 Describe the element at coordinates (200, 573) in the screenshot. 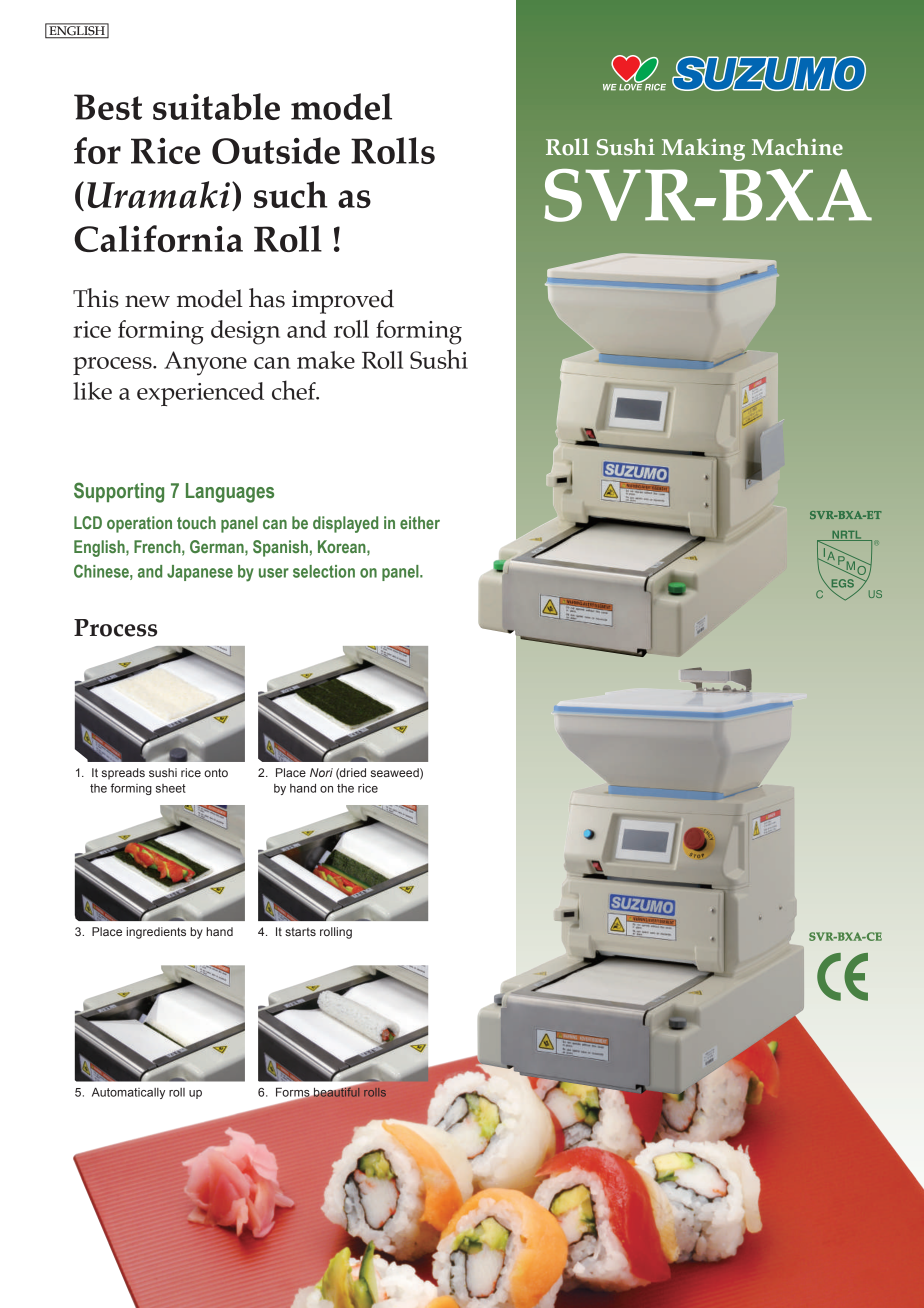

I see `Japanese` at that location.
